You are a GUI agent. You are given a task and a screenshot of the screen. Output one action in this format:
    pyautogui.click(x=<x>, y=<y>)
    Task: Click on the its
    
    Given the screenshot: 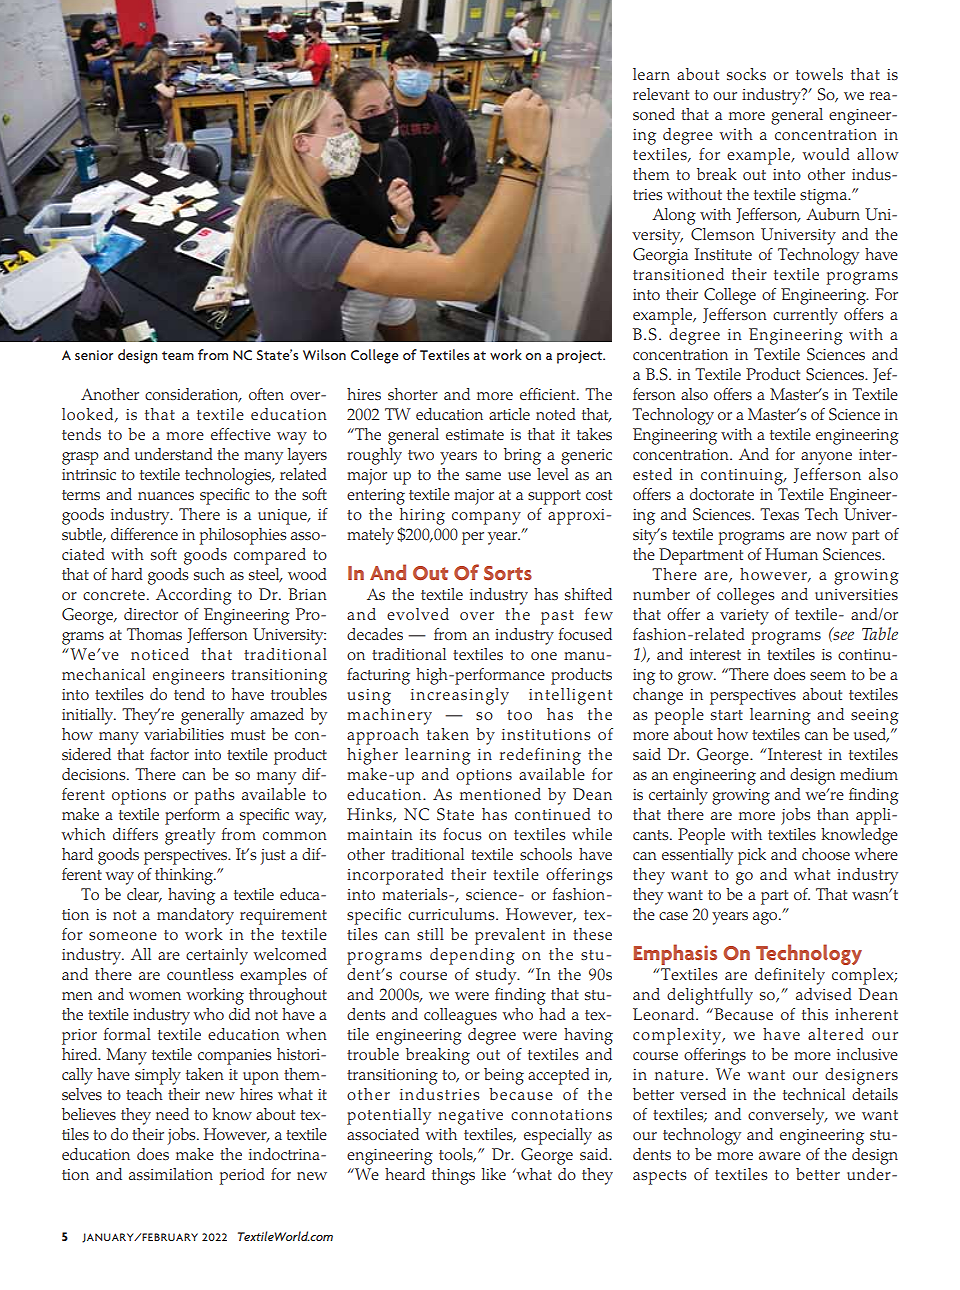 What is the action you would take?
    pyautogui.click(x=428, y=834)
